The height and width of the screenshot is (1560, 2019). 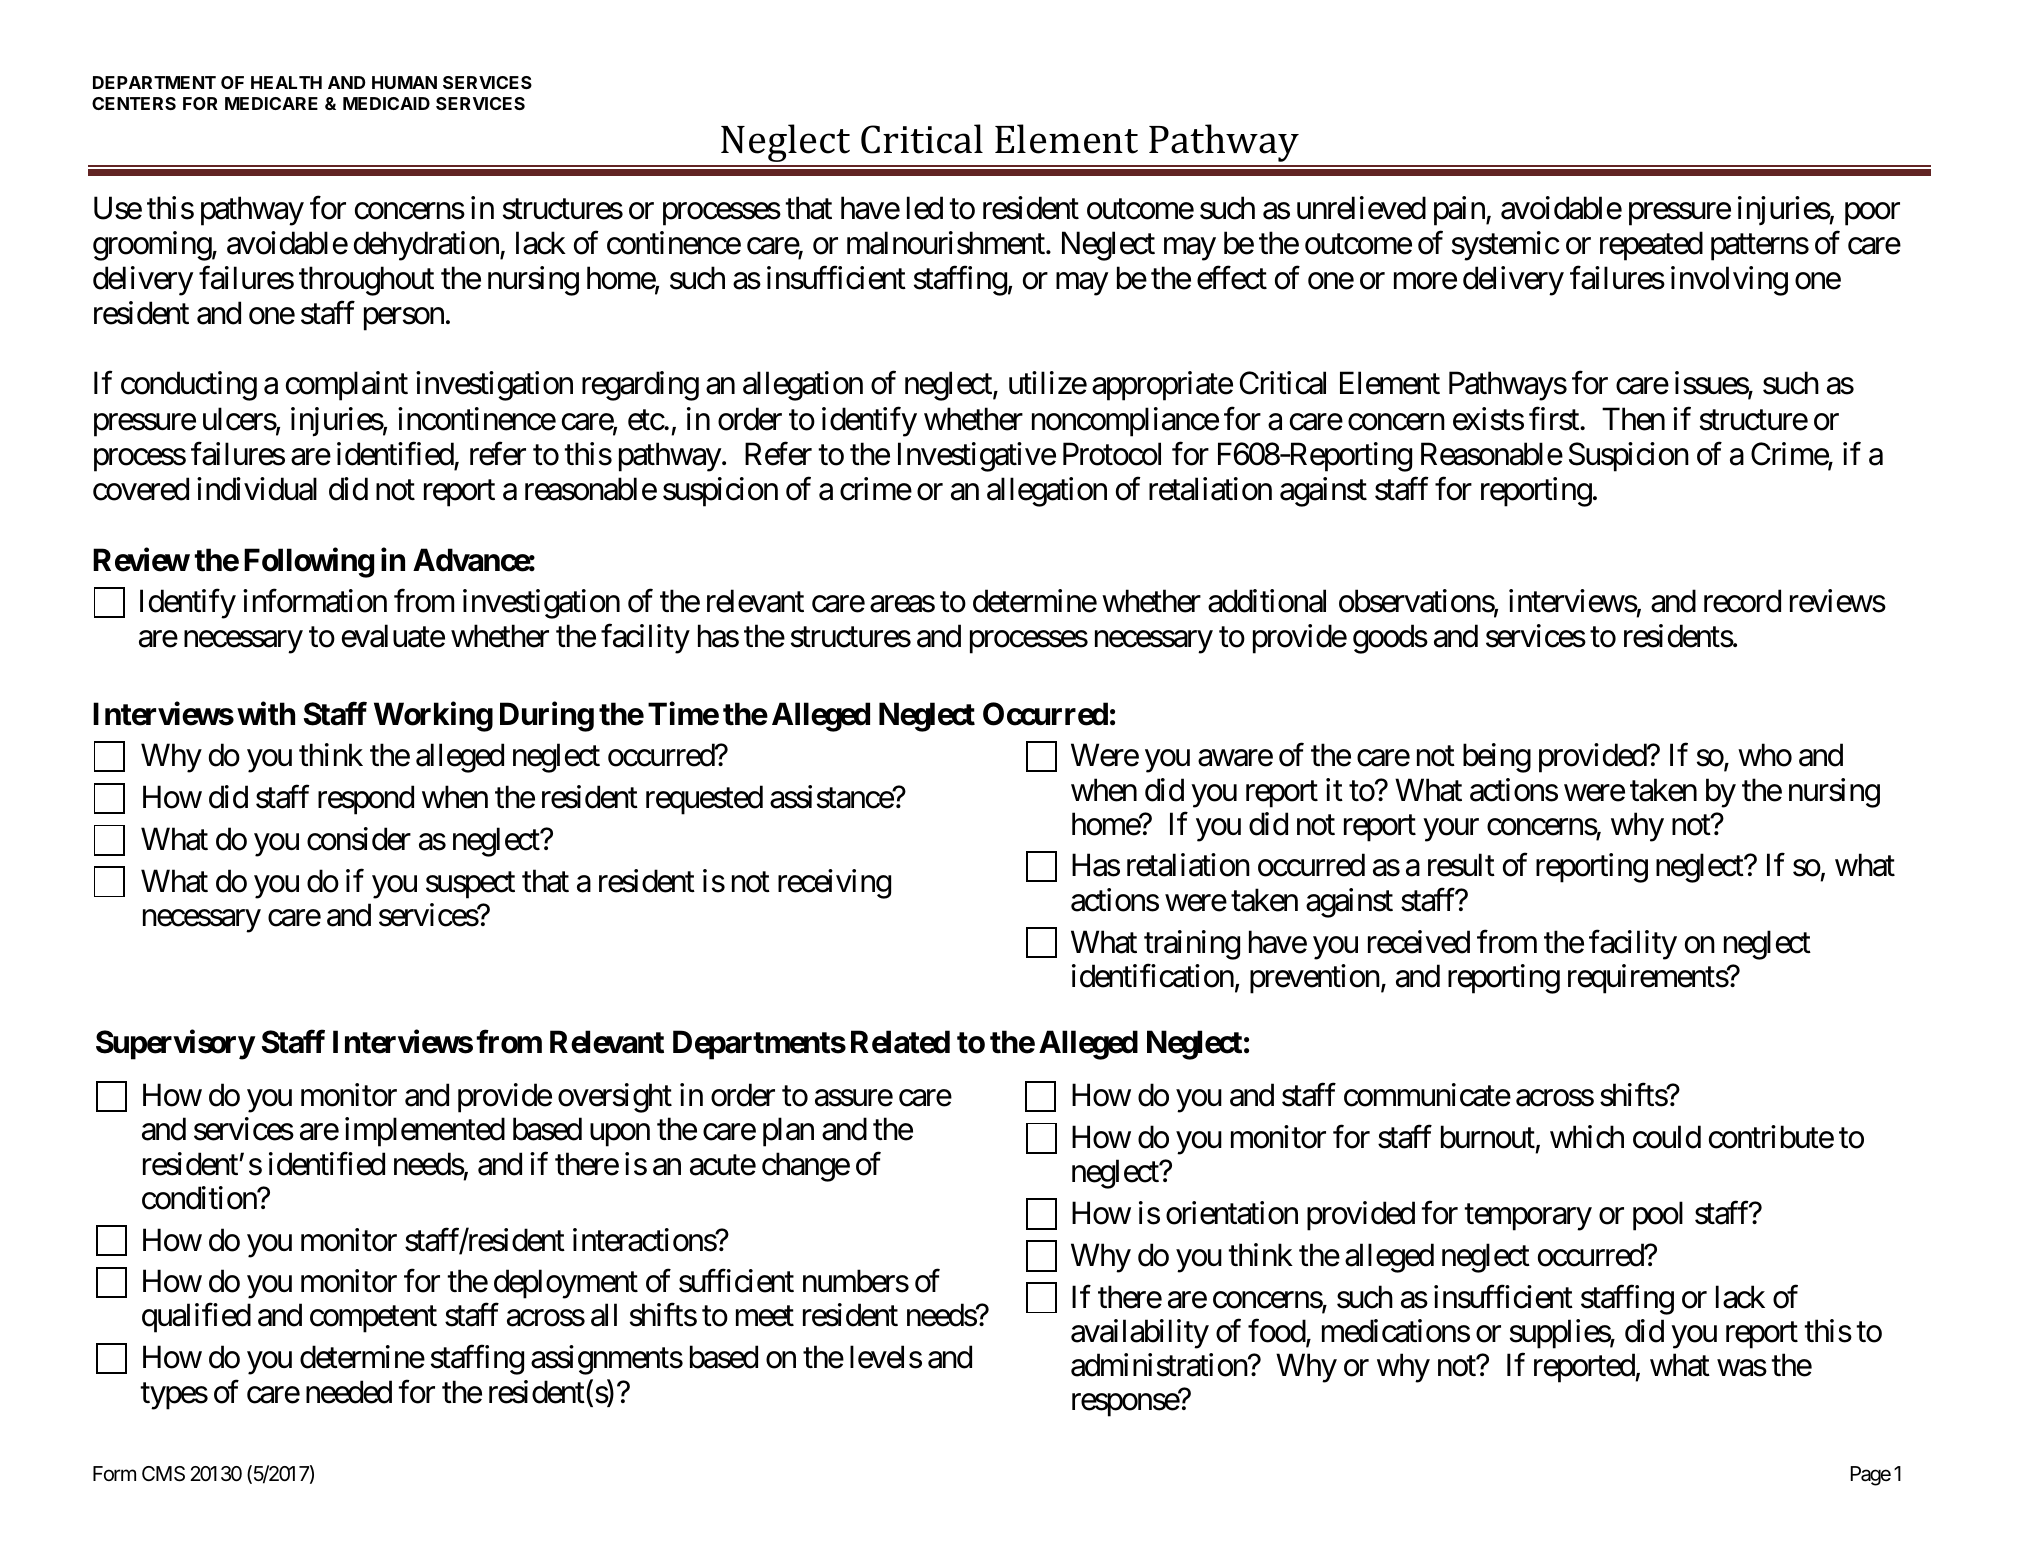 I want to click on requested, so click(x=704, y=800).
